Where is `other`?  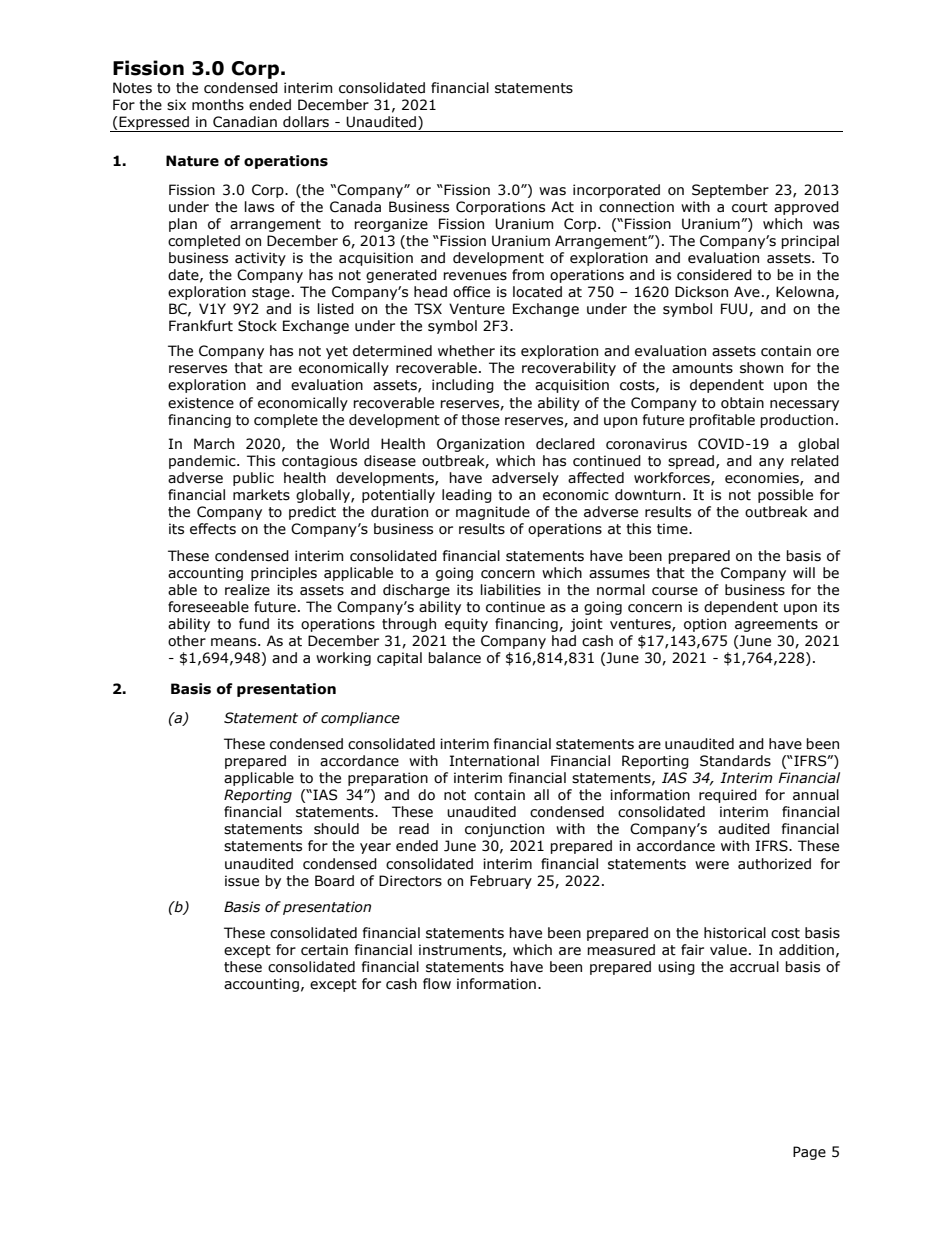
other is located at coordinates (187, 641).
